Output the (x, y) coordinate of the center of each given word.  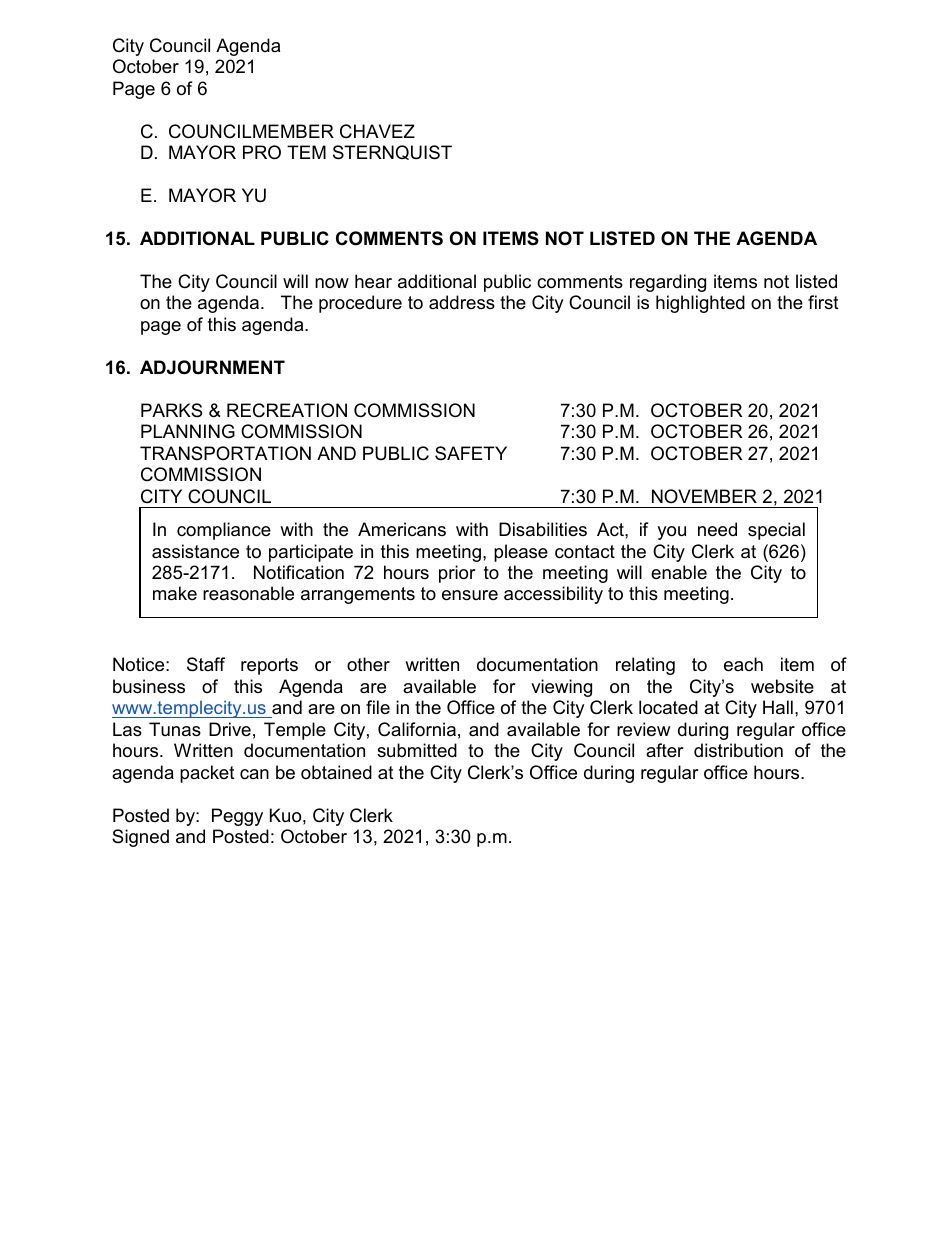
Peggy (237, 817)
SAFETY (471, 453)
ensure (470, 595)
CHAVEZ (377, 131)
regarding (668, 283)
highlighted (700, 304)
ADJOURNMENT (212, 367)
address (462, 302)
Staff (206, 664)
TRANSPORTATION (225, 453)
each (743, 664)
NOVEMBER (704, 496)
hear (373, 281)
